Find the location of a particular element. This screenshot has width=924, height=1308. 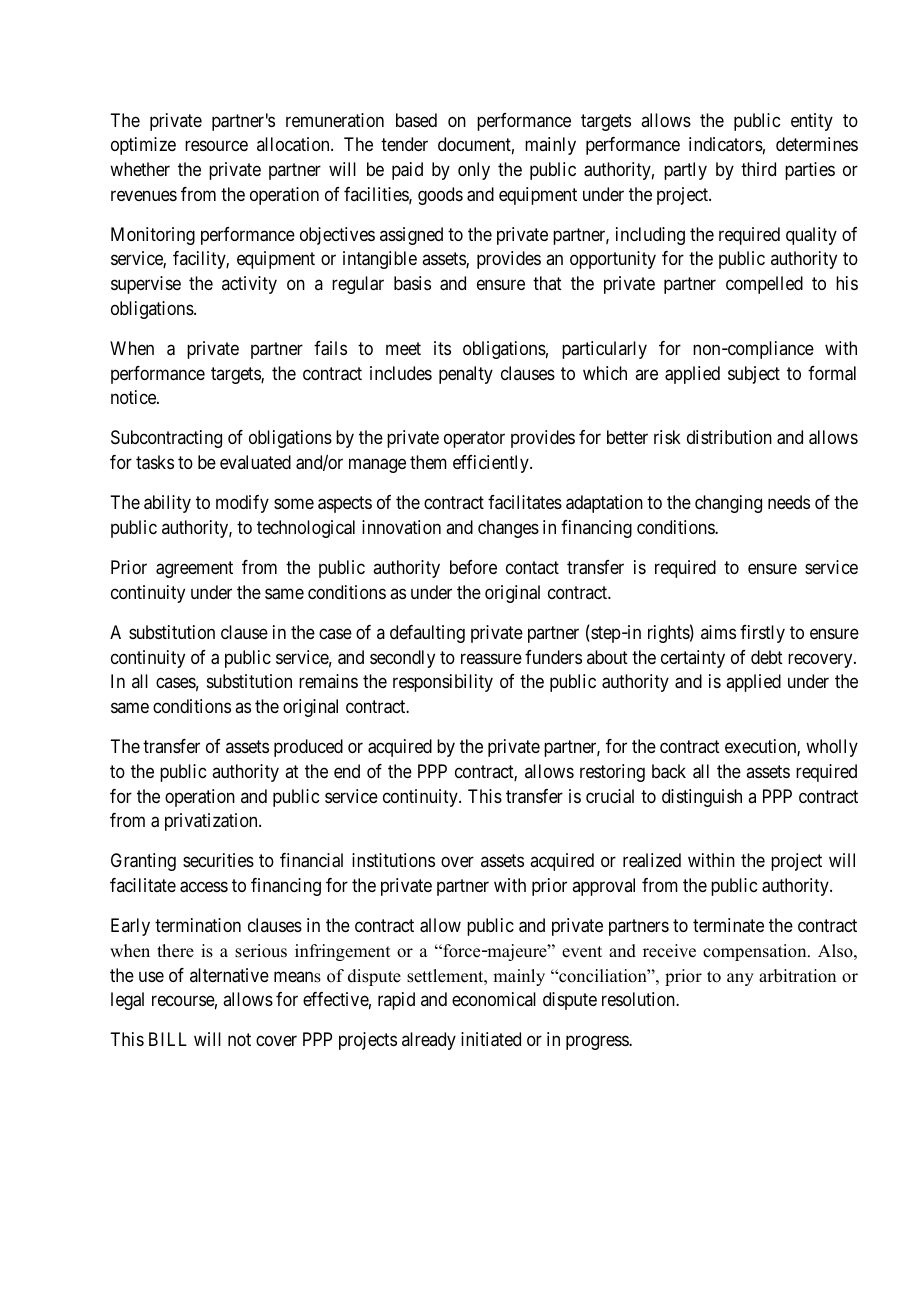

only is located at coordinates (474, 171).
